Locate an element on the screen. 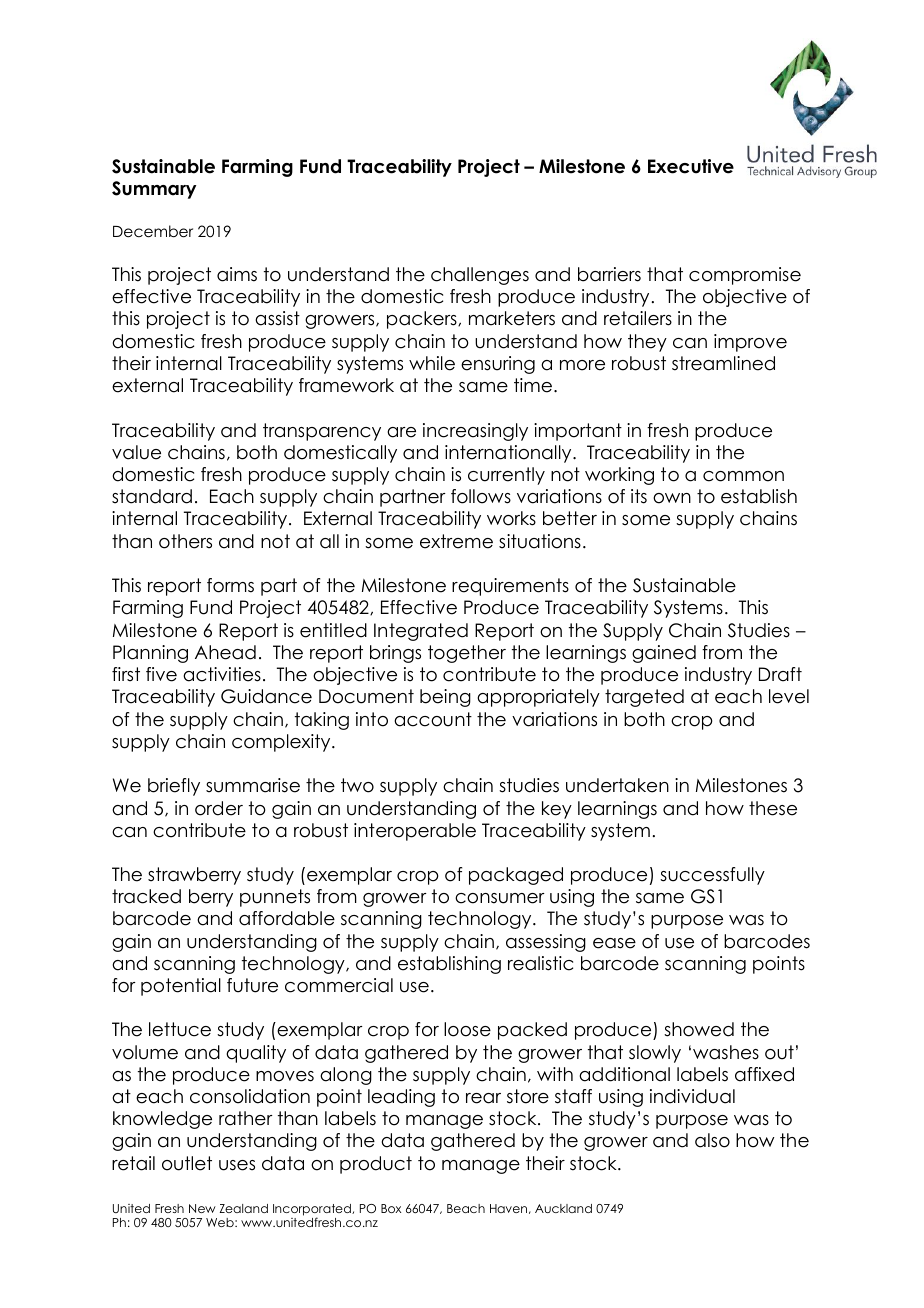 This screenshot has height=1308, width=924. Executive is located at coordinates (691, 166).
